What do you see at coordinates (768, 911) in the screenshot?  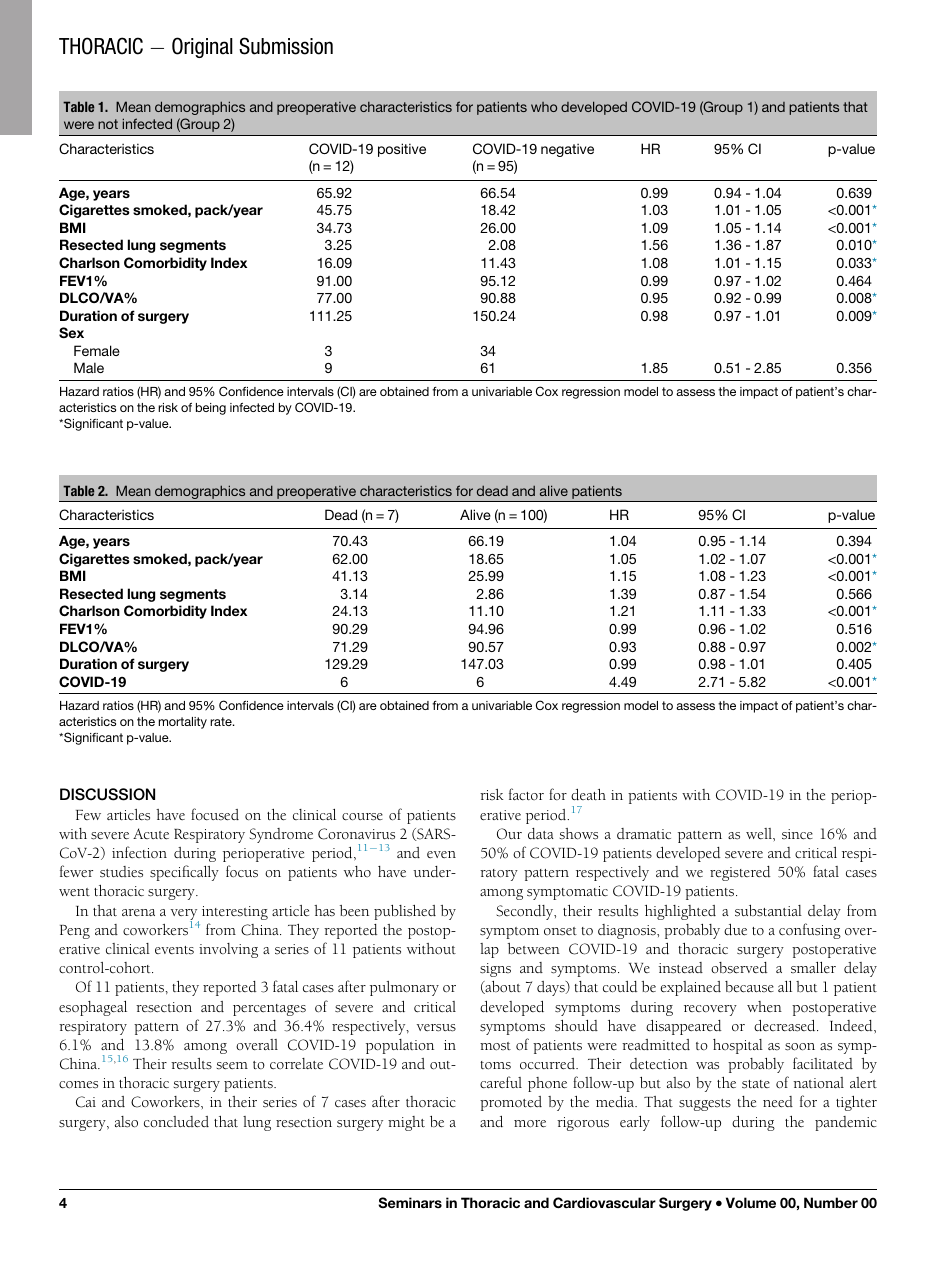 I see `substantial` at bounding box center [768, 911].
